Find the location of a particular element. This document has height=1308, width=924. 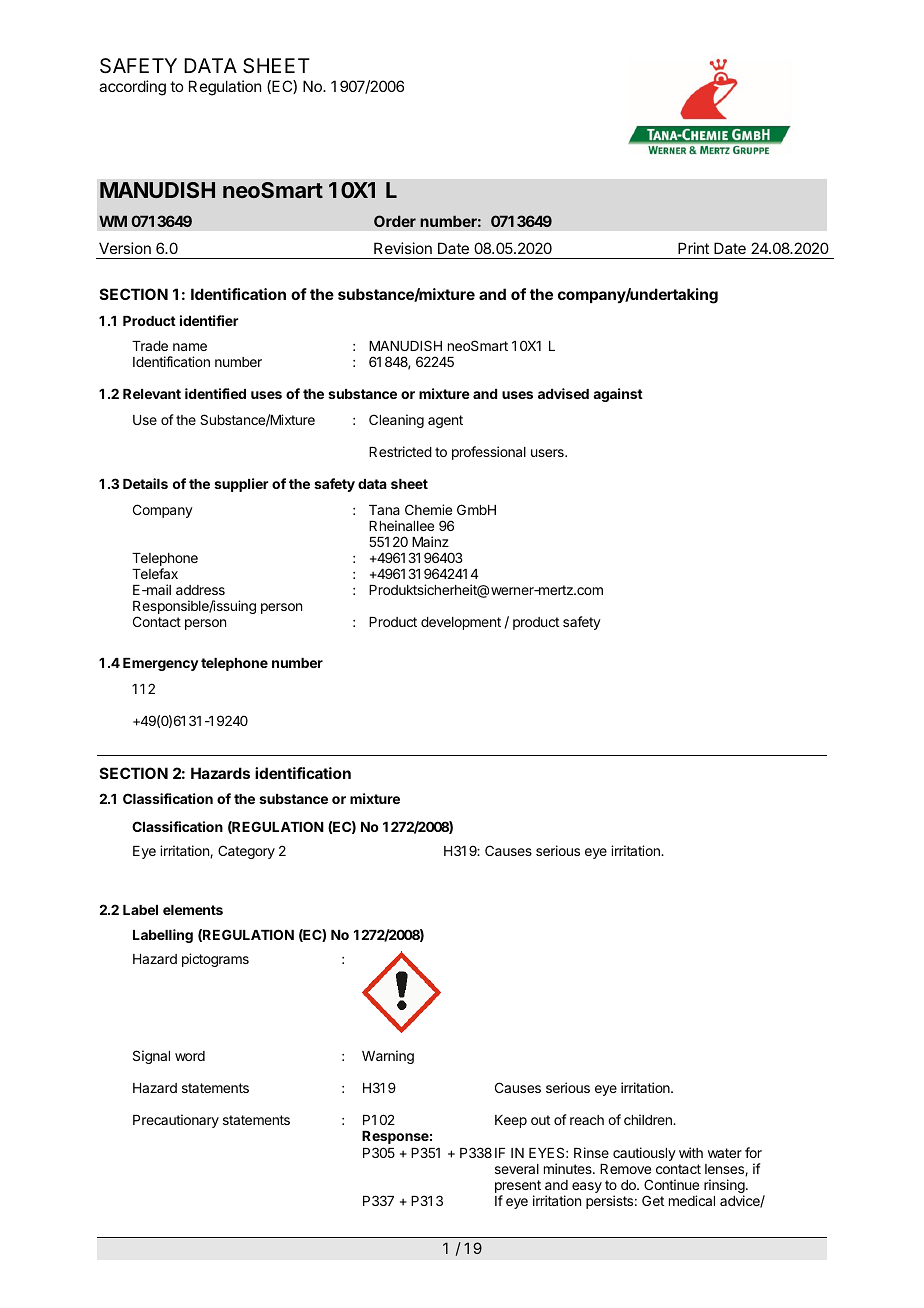

Restricted is located at coordinates (400, 451).
